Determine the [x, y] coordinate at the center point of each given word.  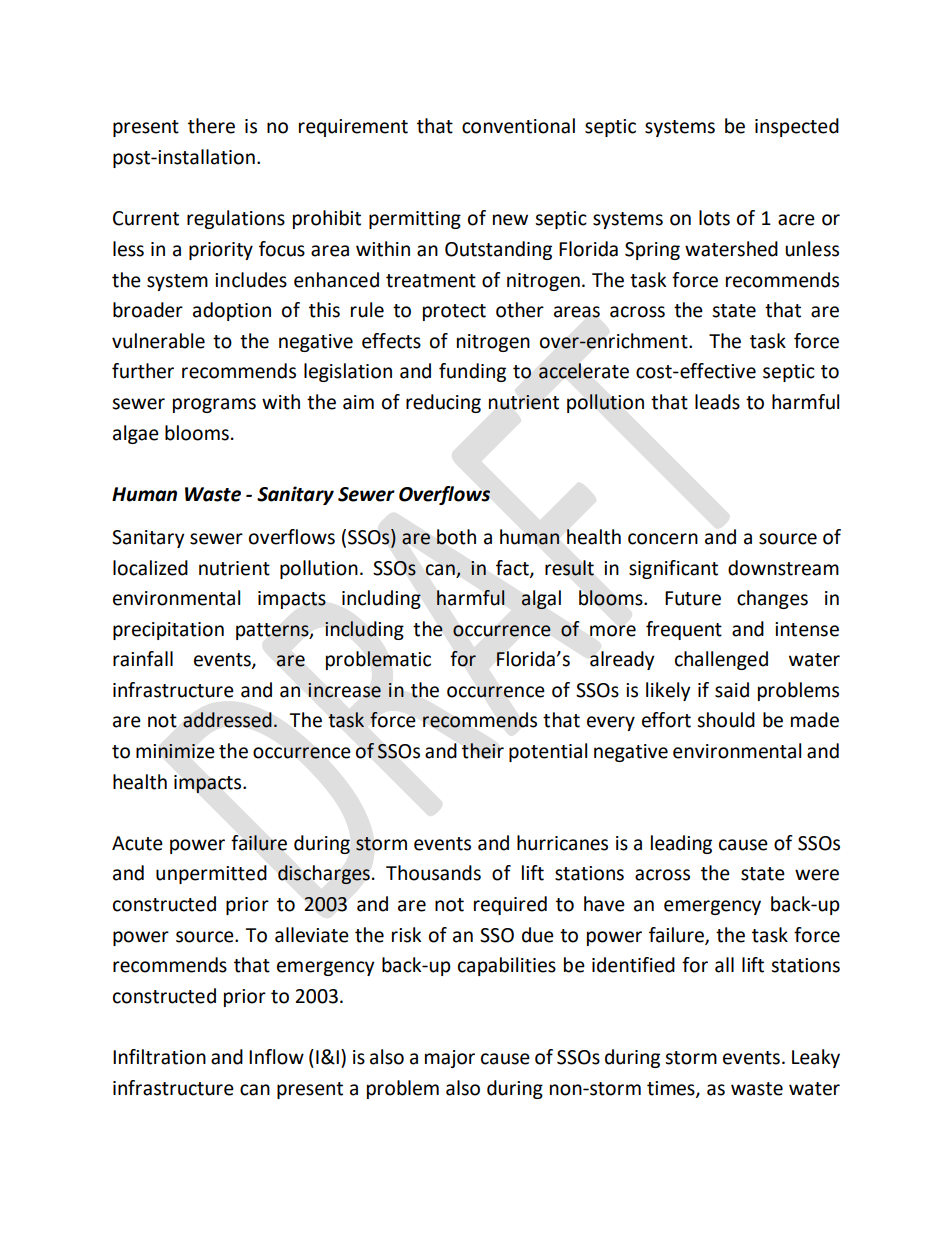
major [450, 1059]
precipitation [168, 631]
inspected [797, 127]
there [211, 126]
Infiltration [159, 1057]
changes [772, 599]
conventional [518, 126]
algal [541, 600]
